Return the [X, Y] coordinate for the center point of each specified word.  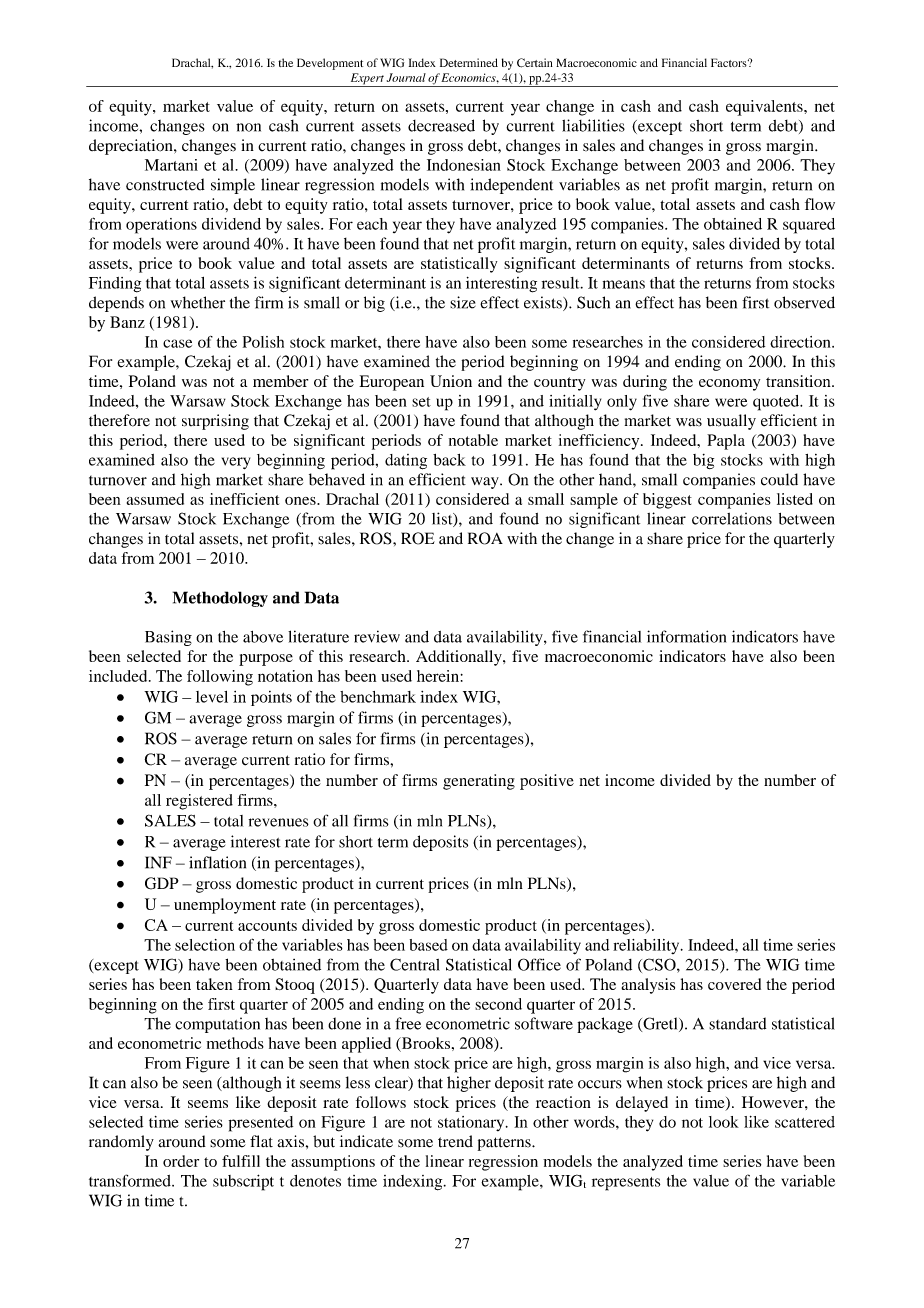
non [248, 127]
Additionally [460, 658]
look [724, 1122]
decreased [441, 125]
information [686, 636]
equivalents [765, 108]
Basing [168, 638]
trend [455, 1141]
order [181, 1161]
